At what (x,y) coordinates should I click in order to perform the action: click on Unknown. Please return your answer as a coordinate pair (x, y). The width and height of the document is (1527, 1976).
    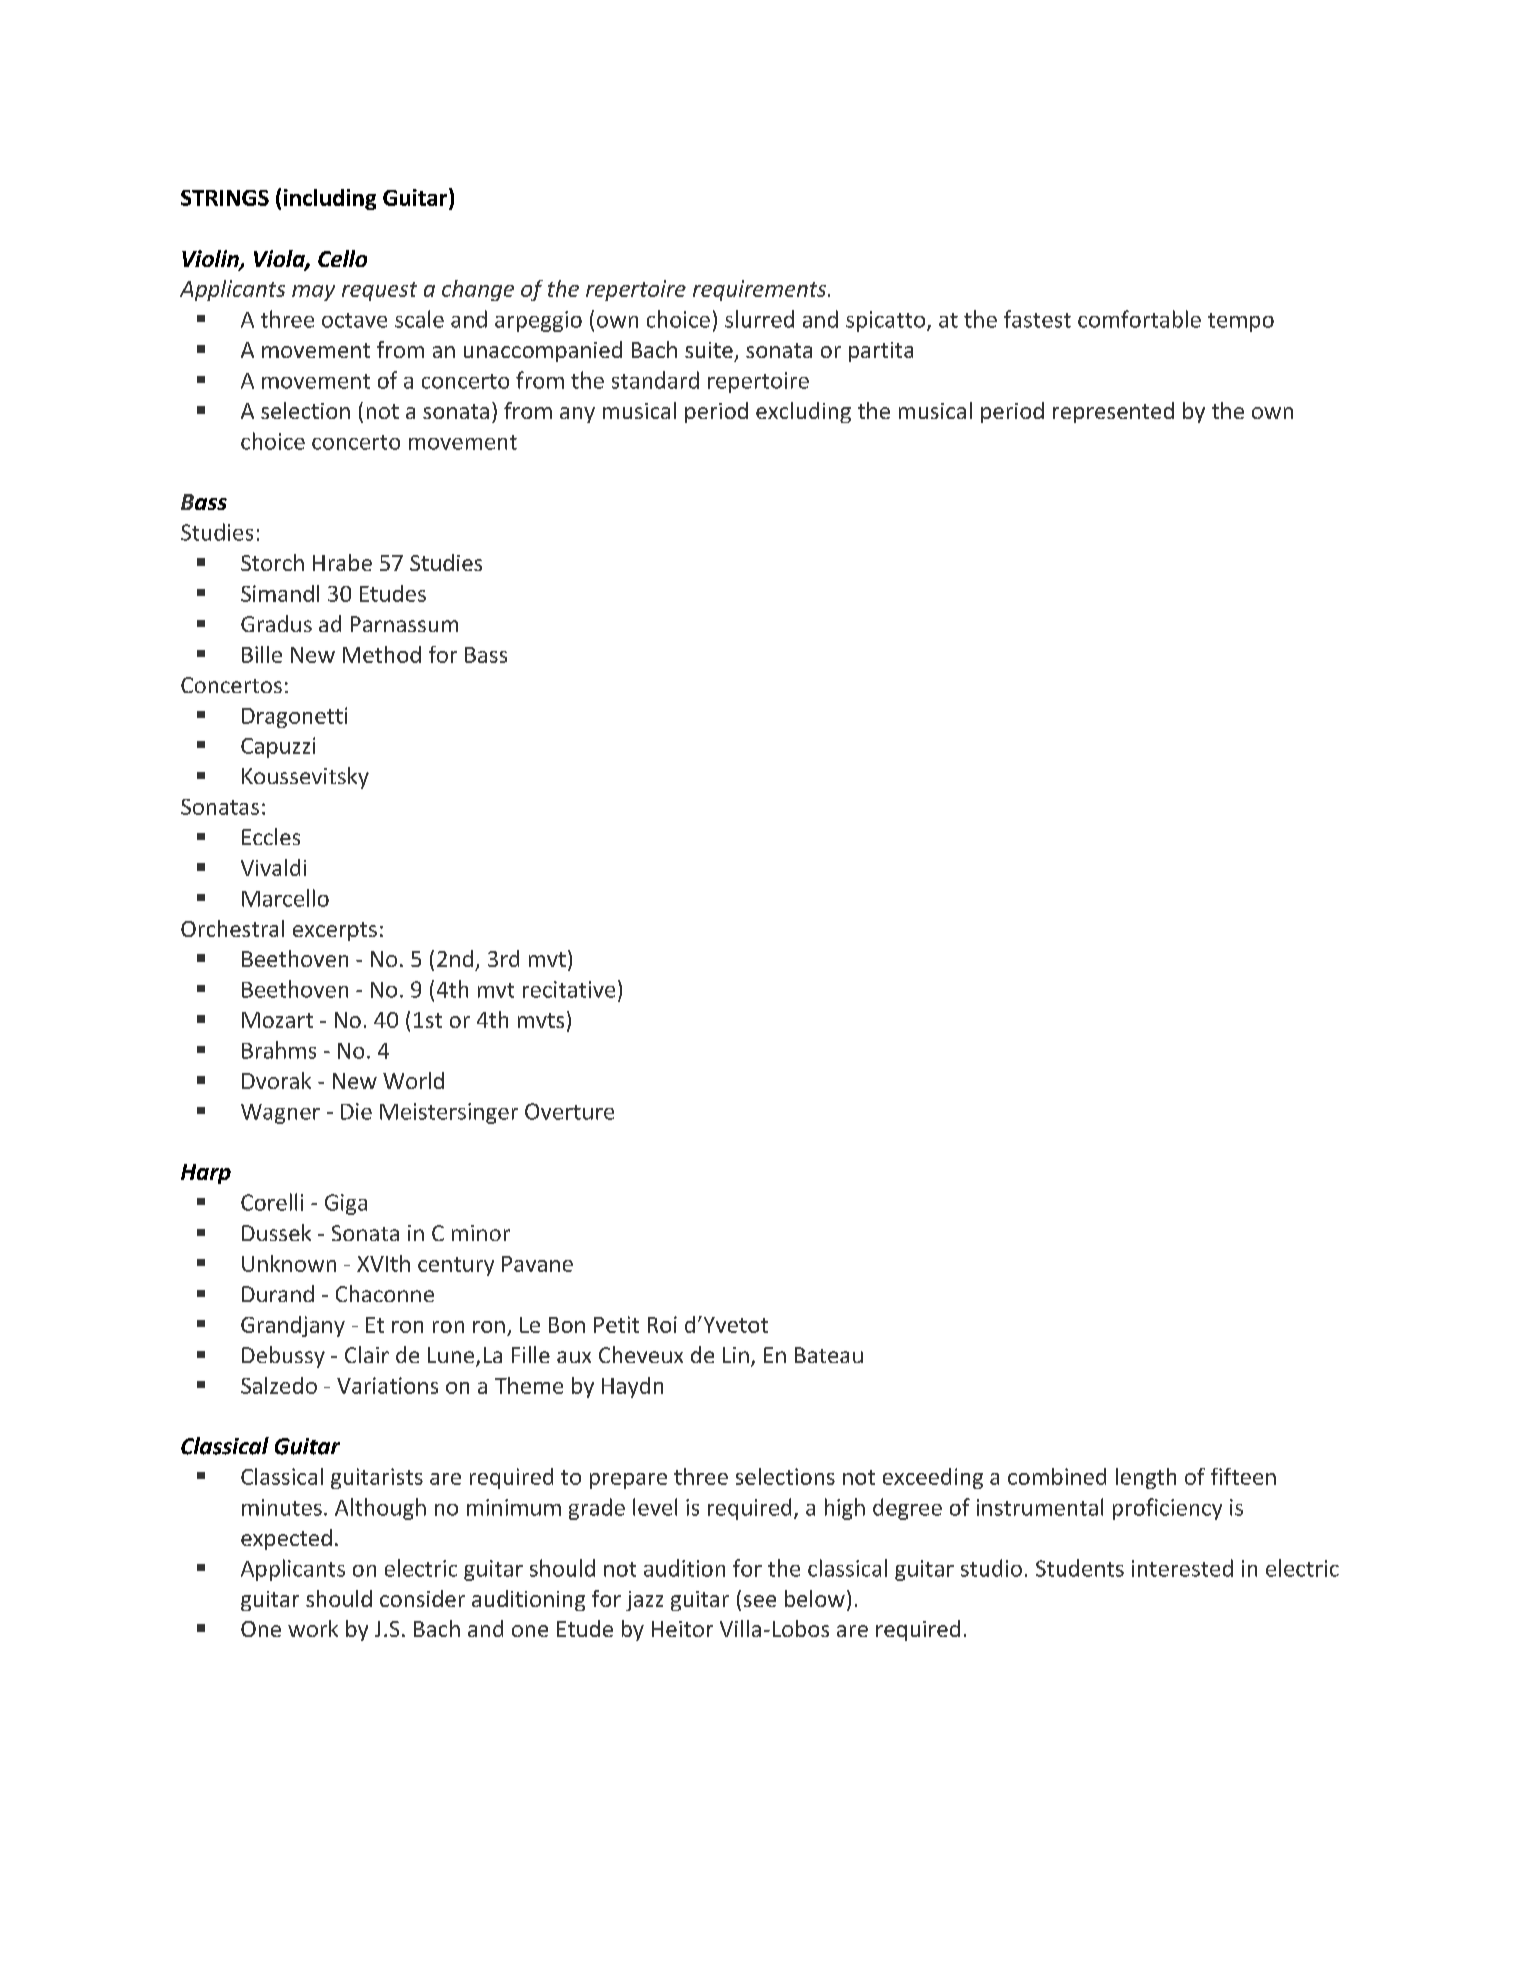
    Looking at the image, I should click on (289, 1263).
